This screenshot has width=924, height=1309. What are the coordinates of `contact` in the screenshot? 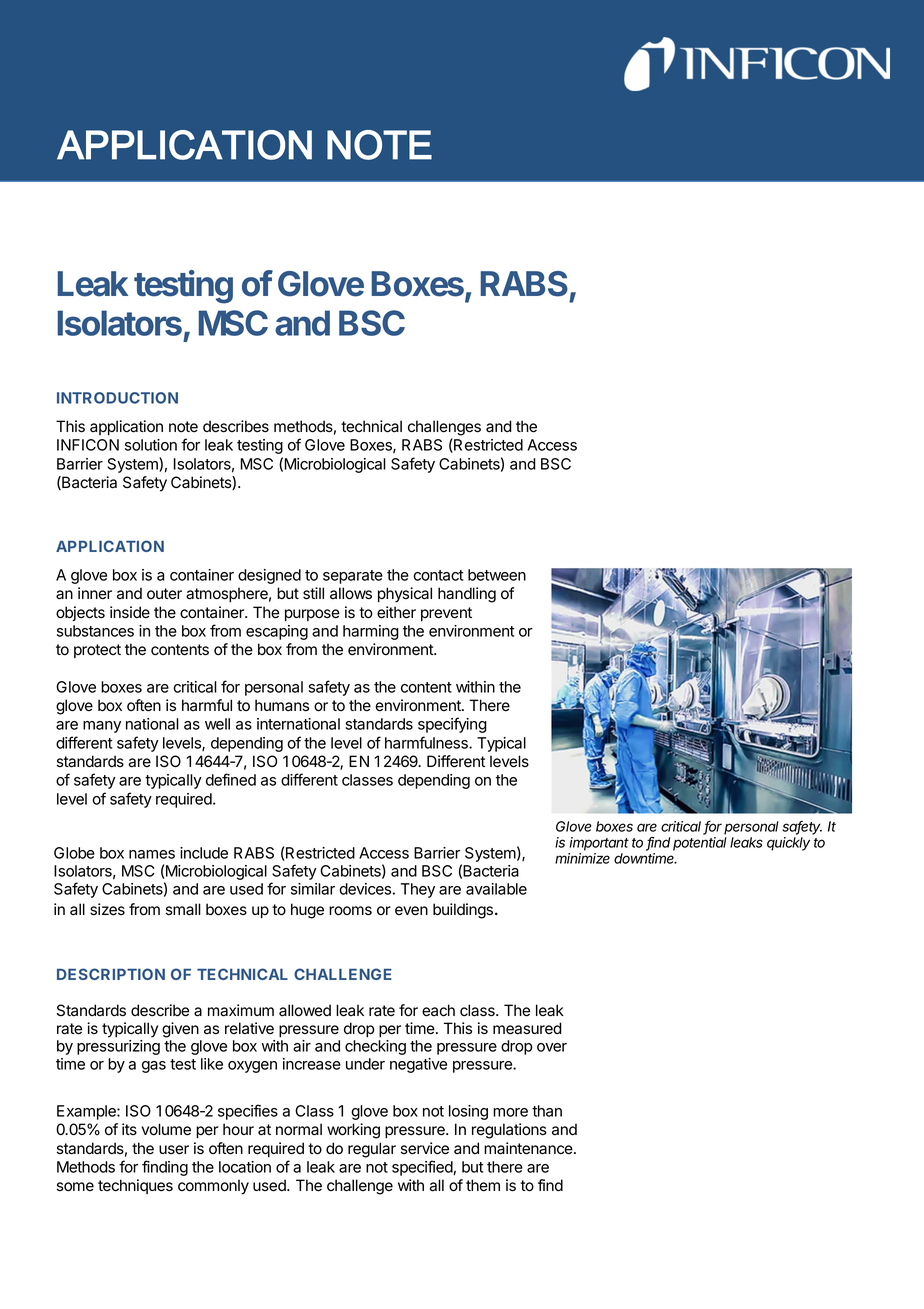 It's located at (438, 575).
